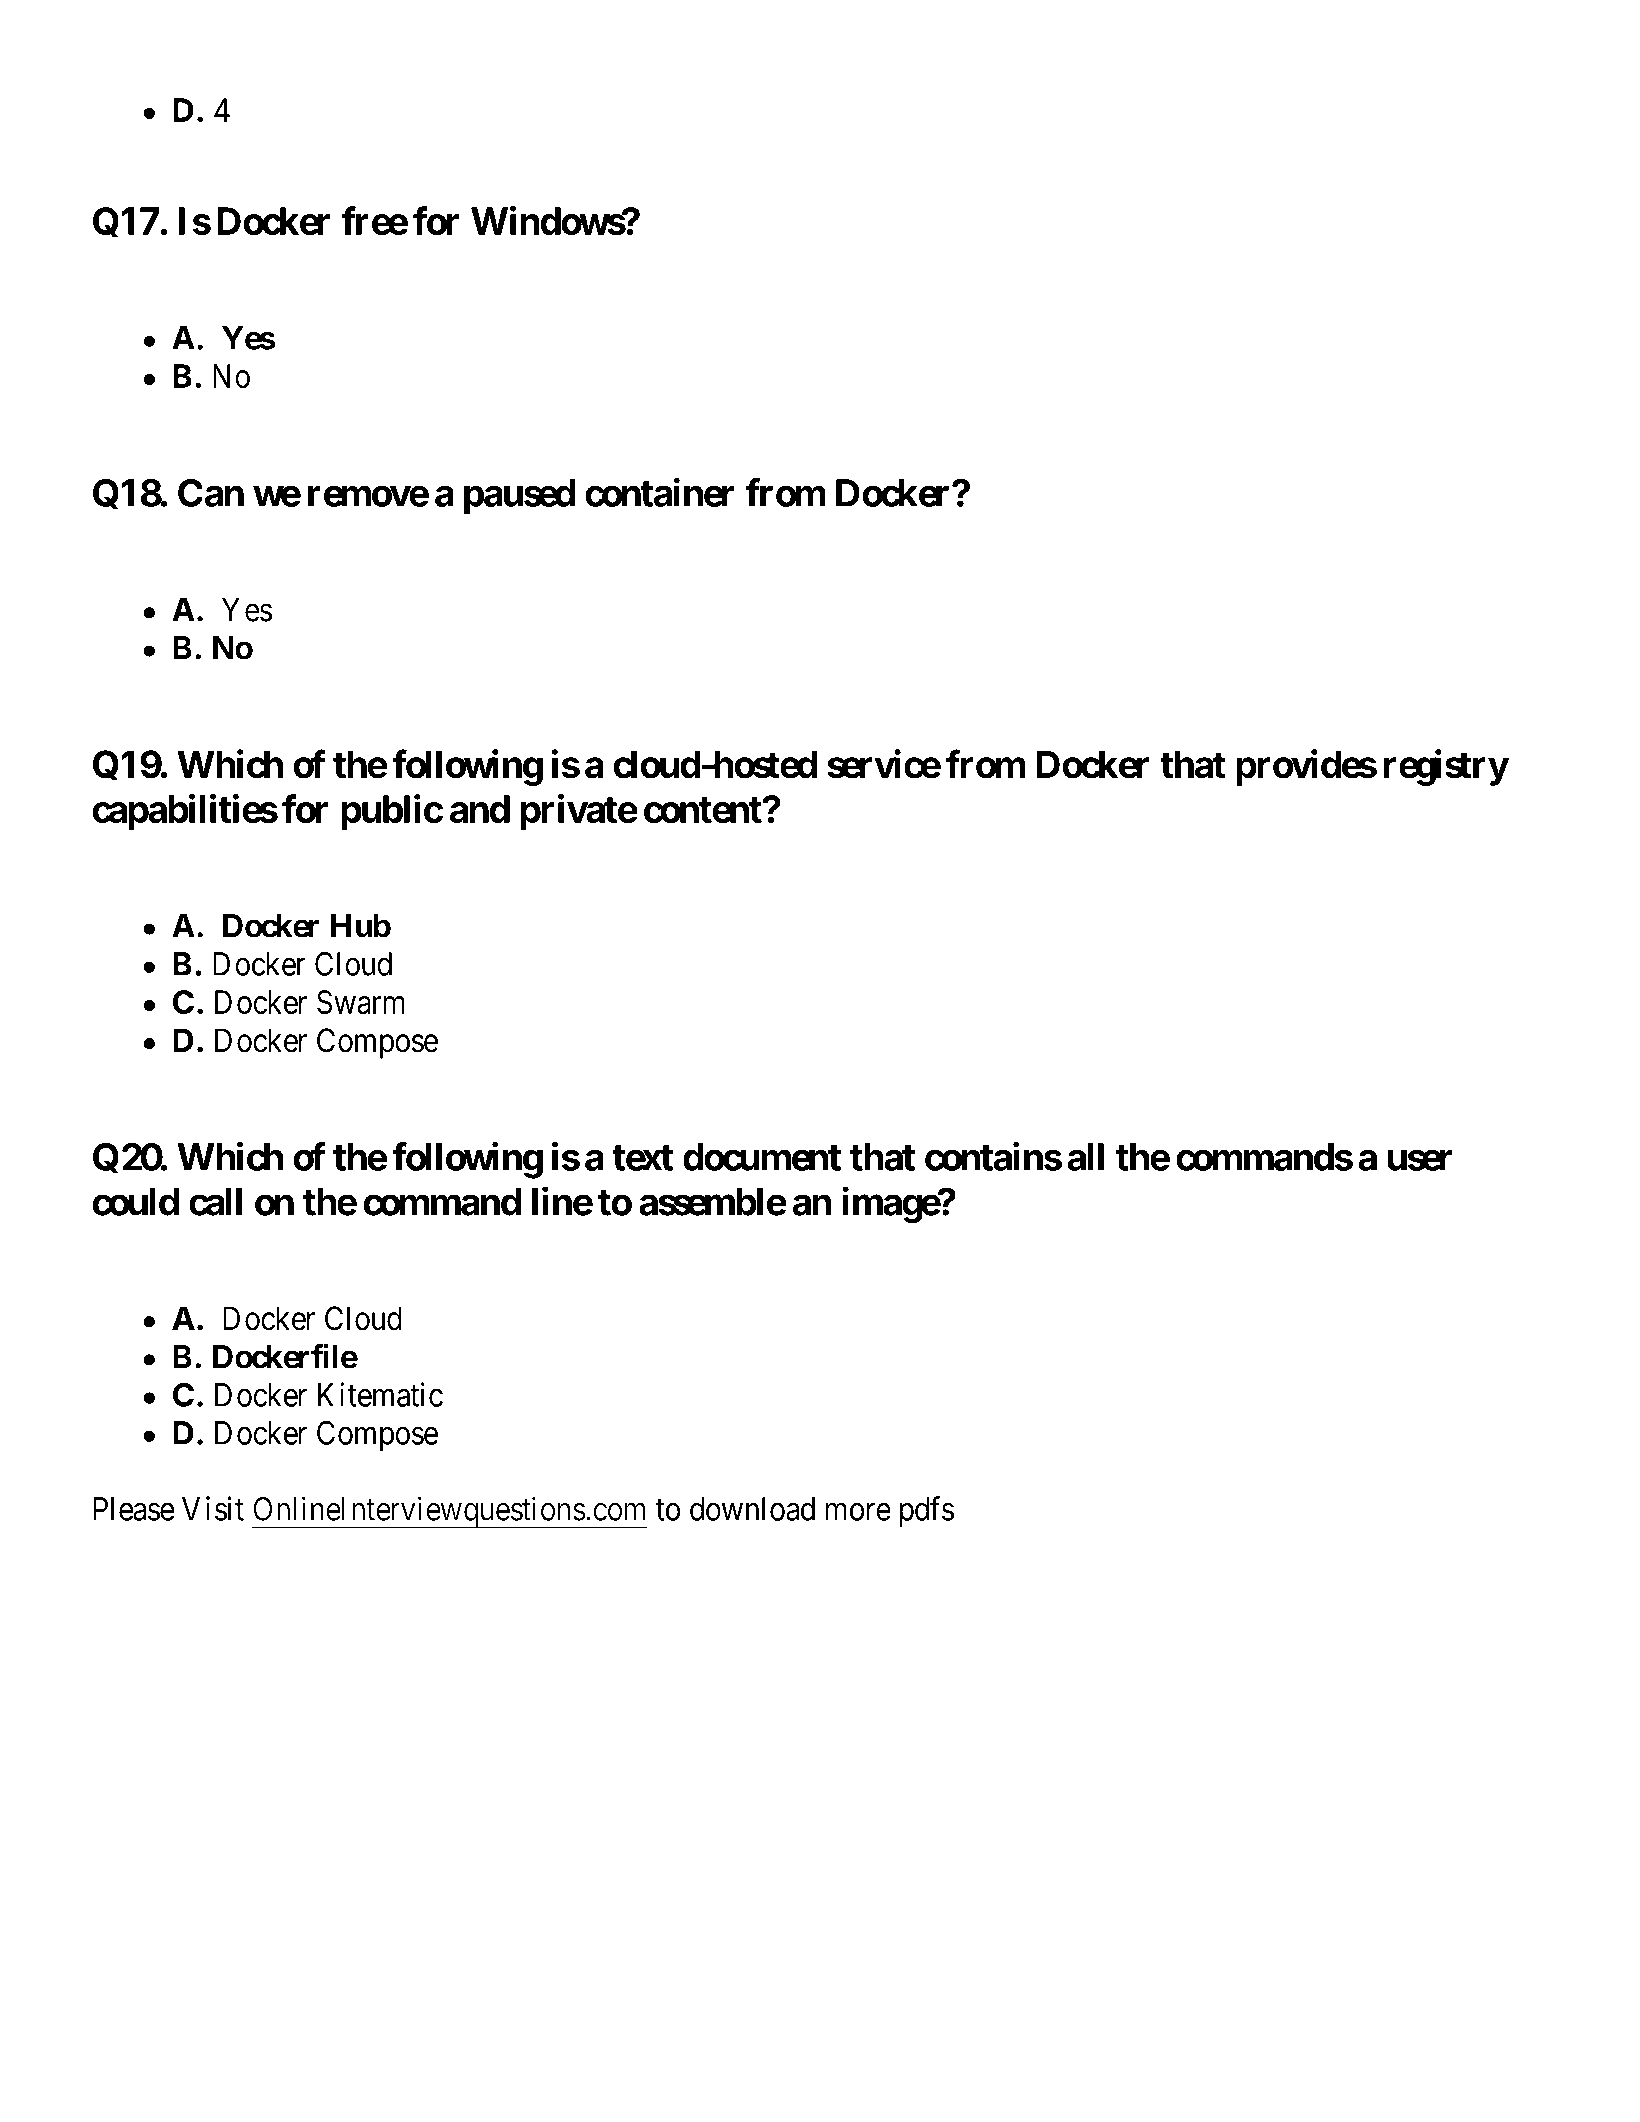 The width and height of the page is (1640, 2122). What do you see at coordinates (215, 1202) in the page?
I see `call` at bounding box center [215, 1202].
